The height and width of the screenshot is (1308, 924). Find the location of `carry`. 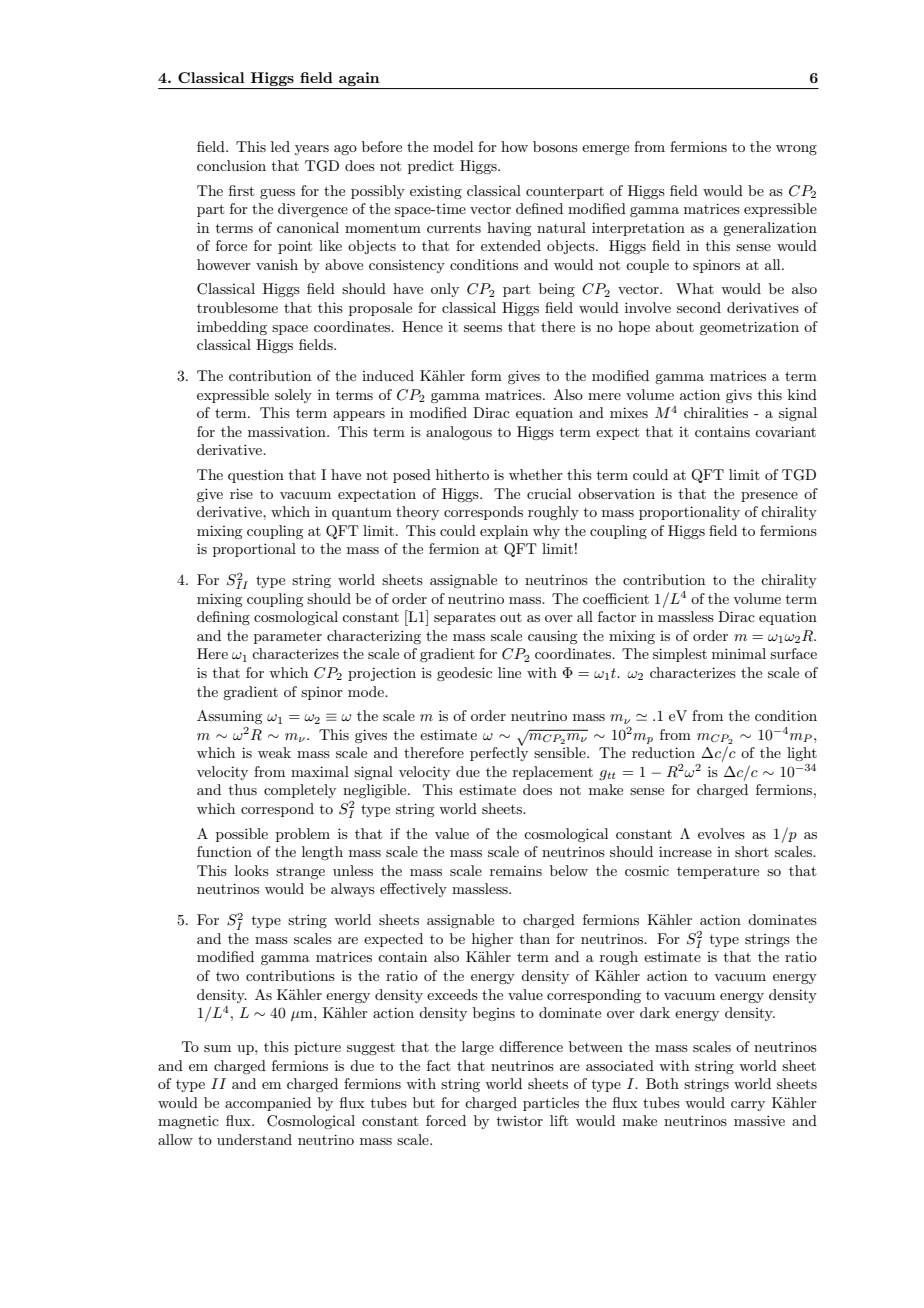

carry is located at coordinates (748, 1106).
